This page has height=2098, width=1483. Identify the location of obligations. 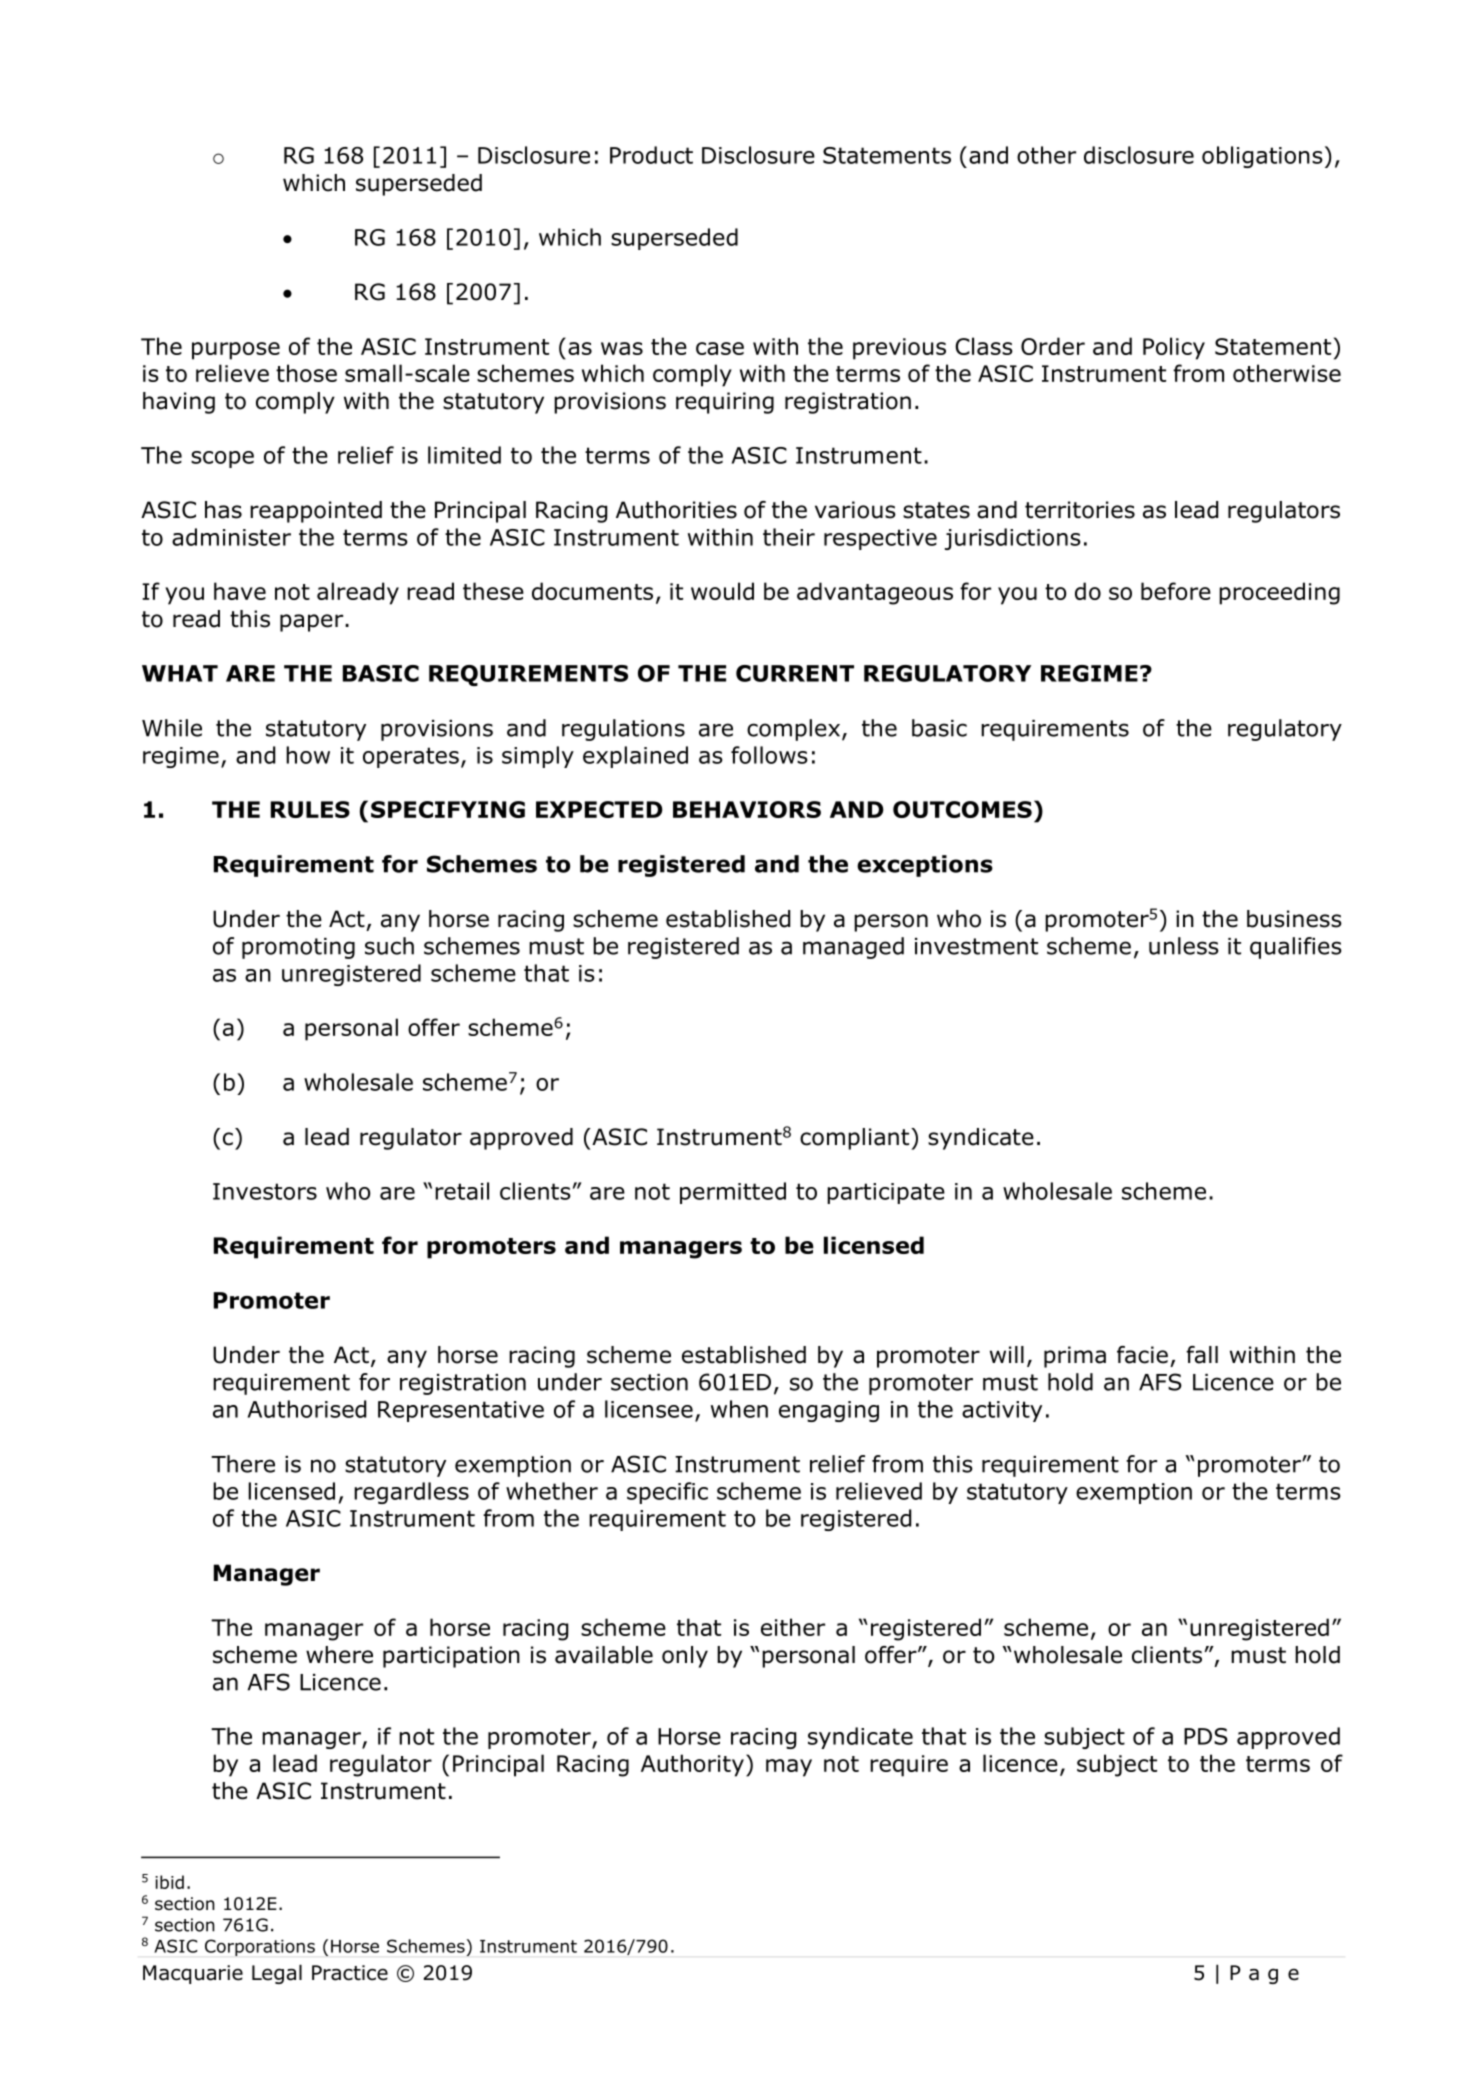
(1262, 157).
